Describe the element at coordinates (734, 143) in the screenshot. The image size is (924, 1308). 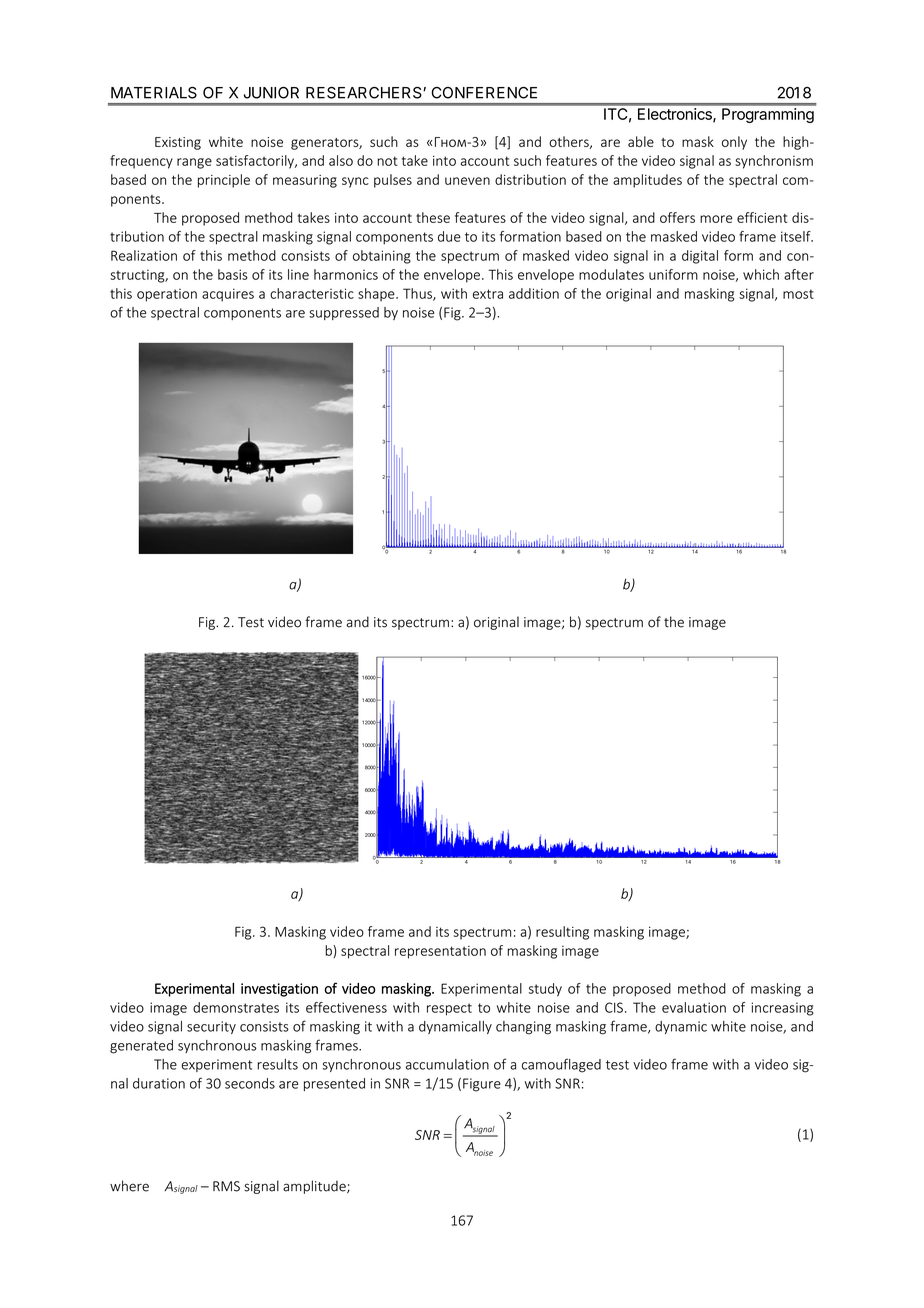
I see `only` at that location.
